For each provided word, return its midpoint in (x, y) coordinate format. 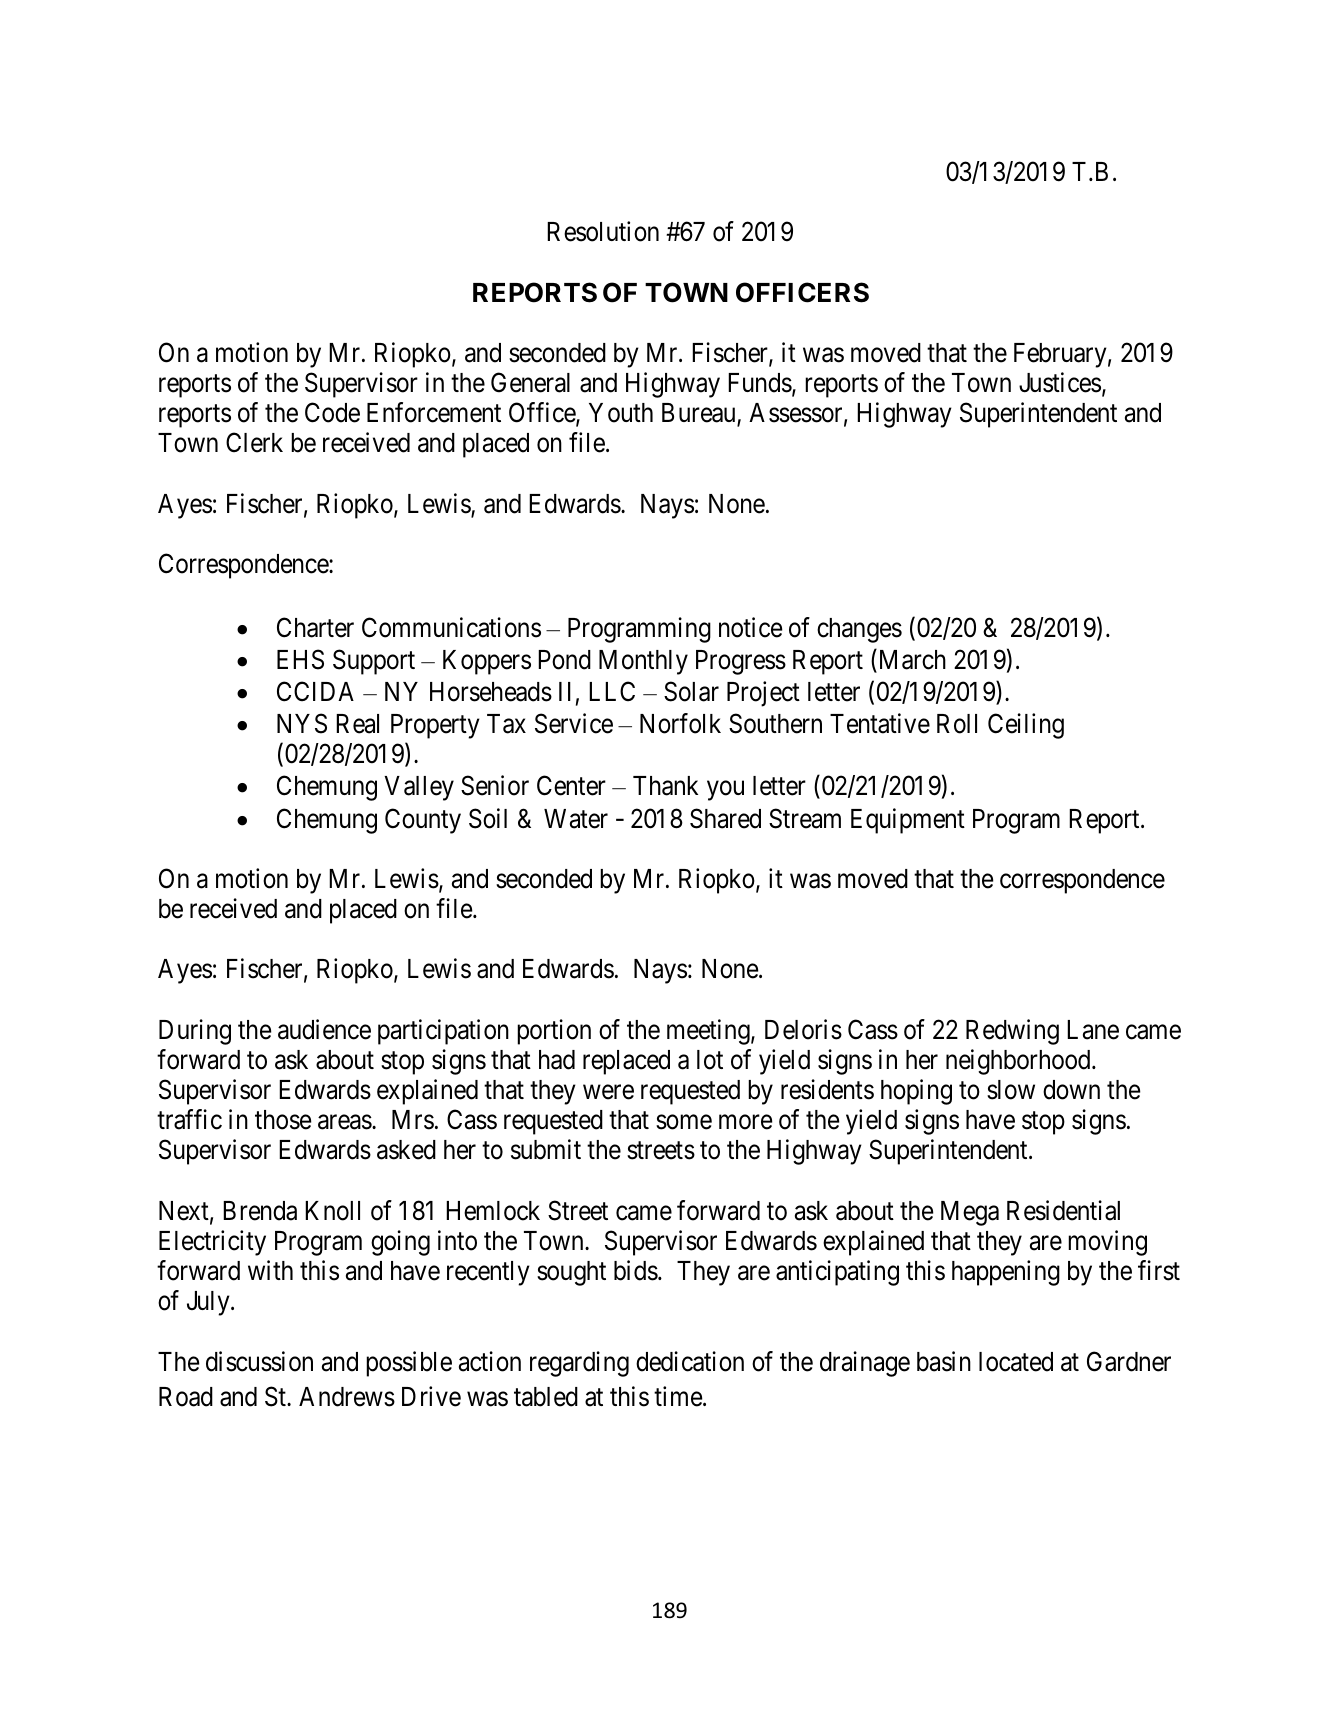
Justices (1060, 382)
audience (324, 1029)
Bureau (700, 414)
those (283, 1120)
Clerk (254, 443)
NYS (302, 724)
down (1071, 1090)
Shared (725, 818)
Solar (691, 691)
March (911, 660)
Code (332, 412)
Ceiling (1026, 726)
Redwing (1012, 1032)
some (684, 1122)
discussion (259, 1361)
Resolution (603, 231)
